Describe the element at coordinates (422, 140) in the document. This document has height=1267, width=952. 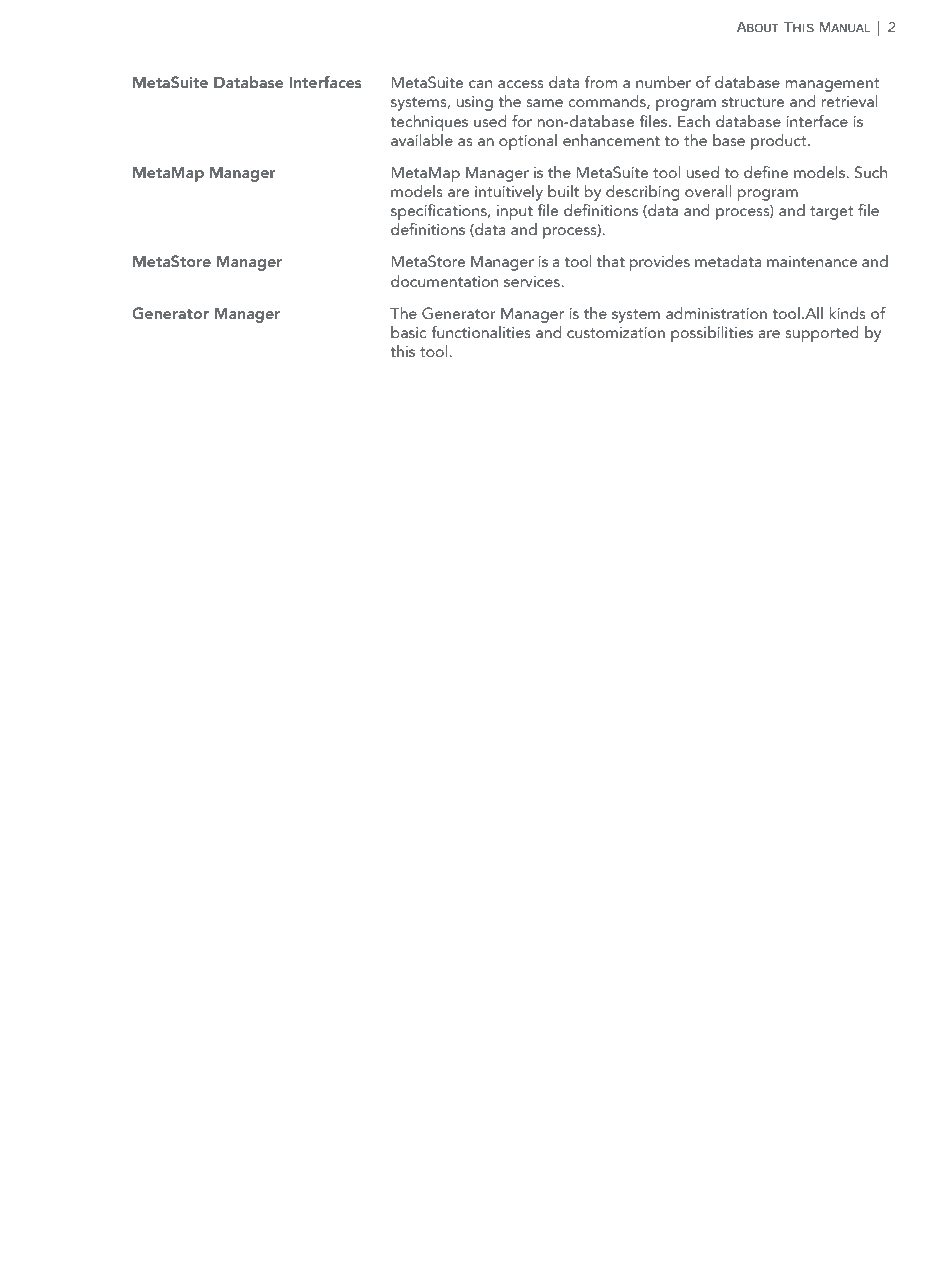
I see `available` at that location.
